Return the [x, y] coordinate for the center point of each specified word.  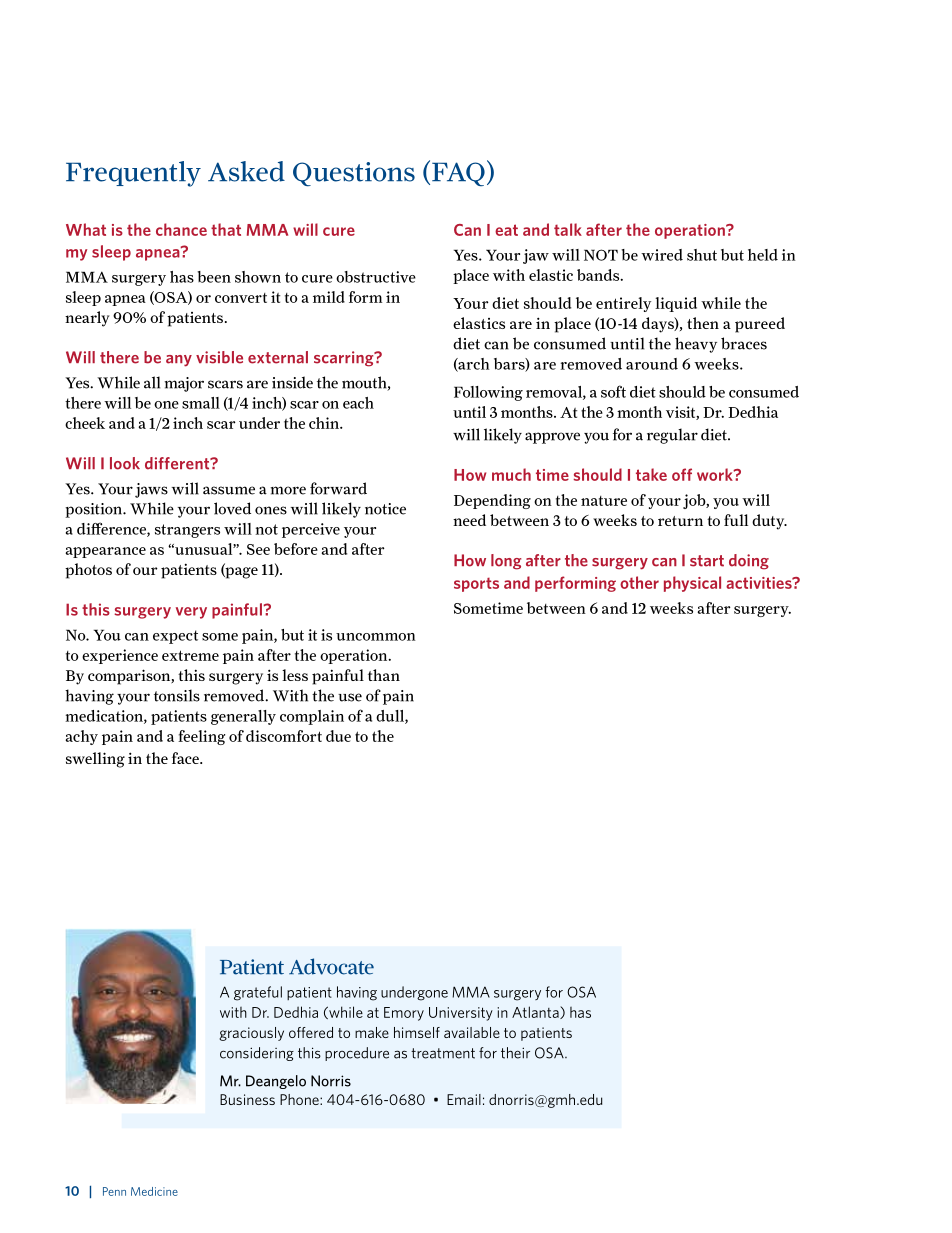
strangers [187, 531]
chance [181, 229]
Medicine [154, 1191]
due [338, 736]
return [680, 521]
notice [385, 509]
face [186, 758]
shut [702, 255]
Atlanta [536, 1012]
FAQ [458, 174]
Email [464, 1099]
